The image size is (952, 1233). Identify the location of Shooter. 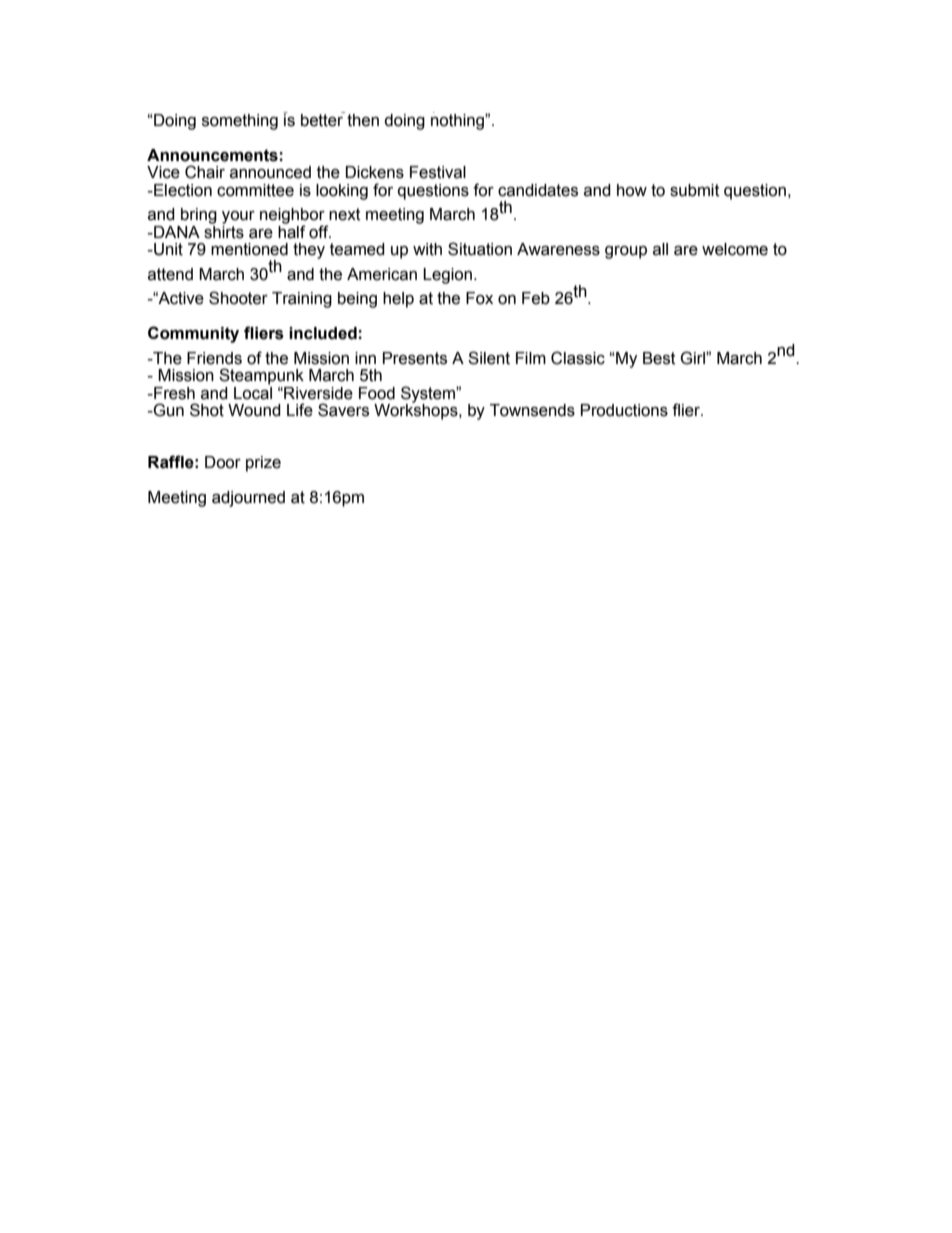
(238, 298).
